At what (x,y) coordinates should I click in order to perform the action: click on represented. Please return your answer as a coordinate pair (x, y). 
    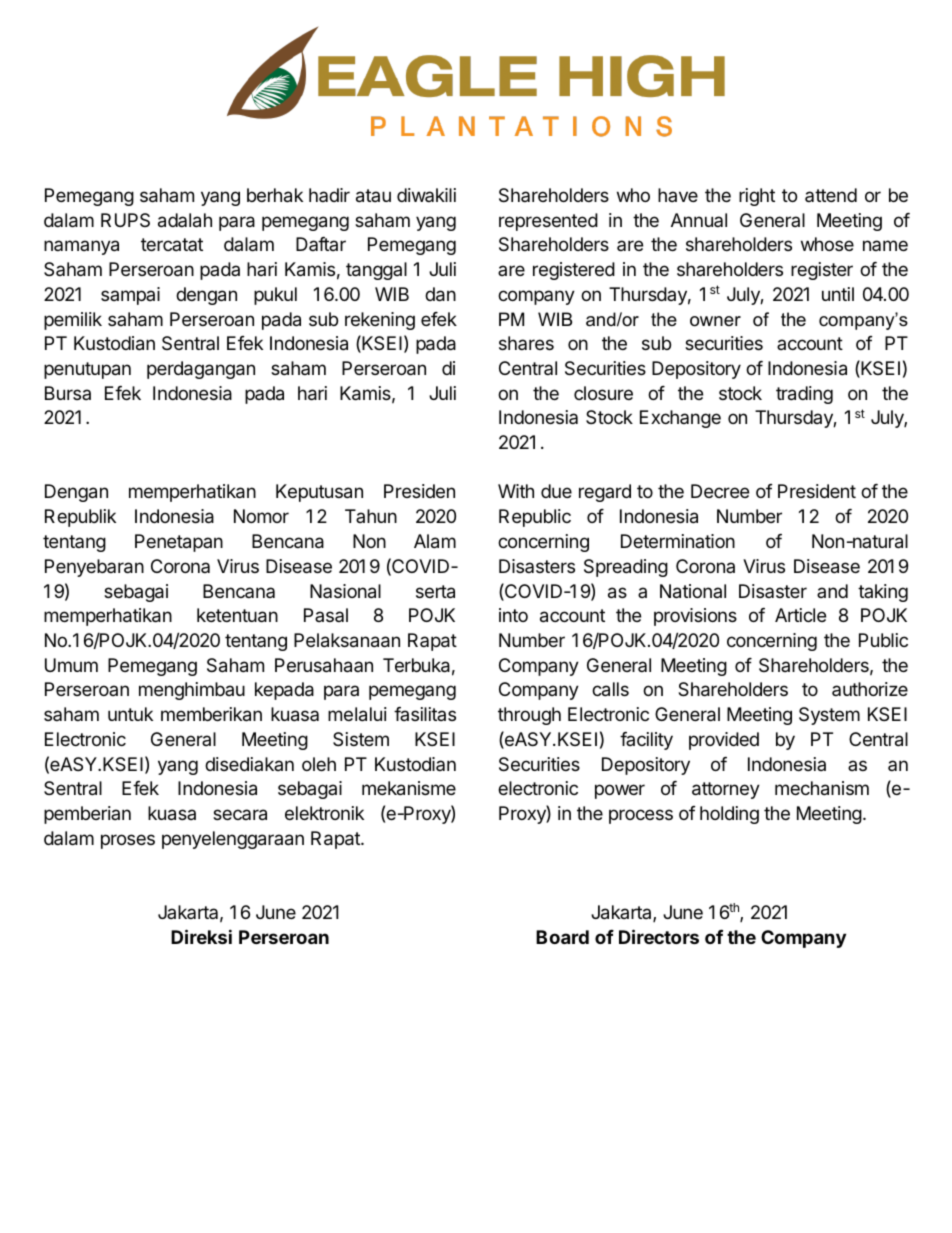
    Looking at the image, I should click on (548, 222).
